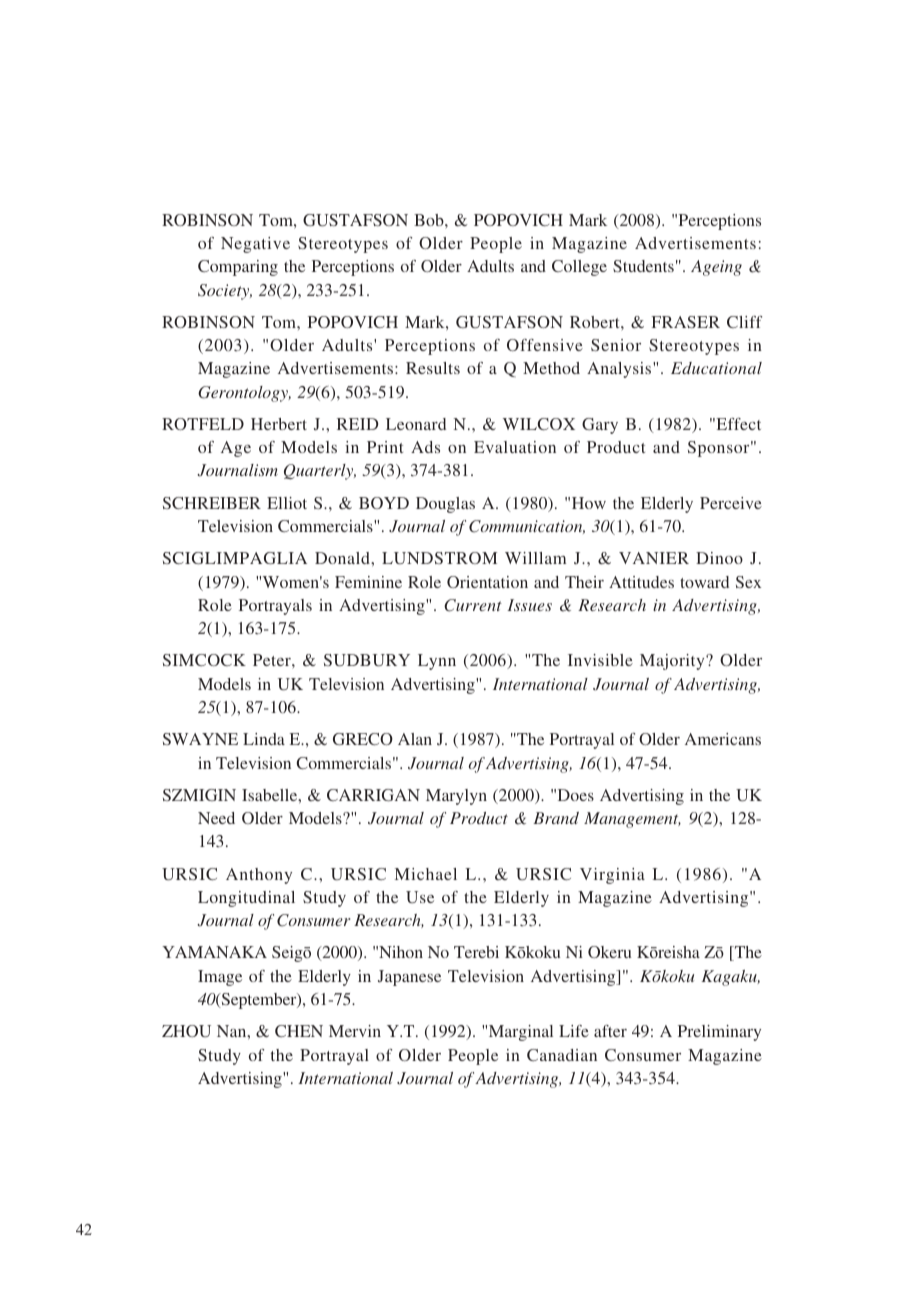 The height and width of the screenshot is (1305, 924). Describe the element at coordinates (415, 739) in the screenshot. I see `Alan` at that location.
